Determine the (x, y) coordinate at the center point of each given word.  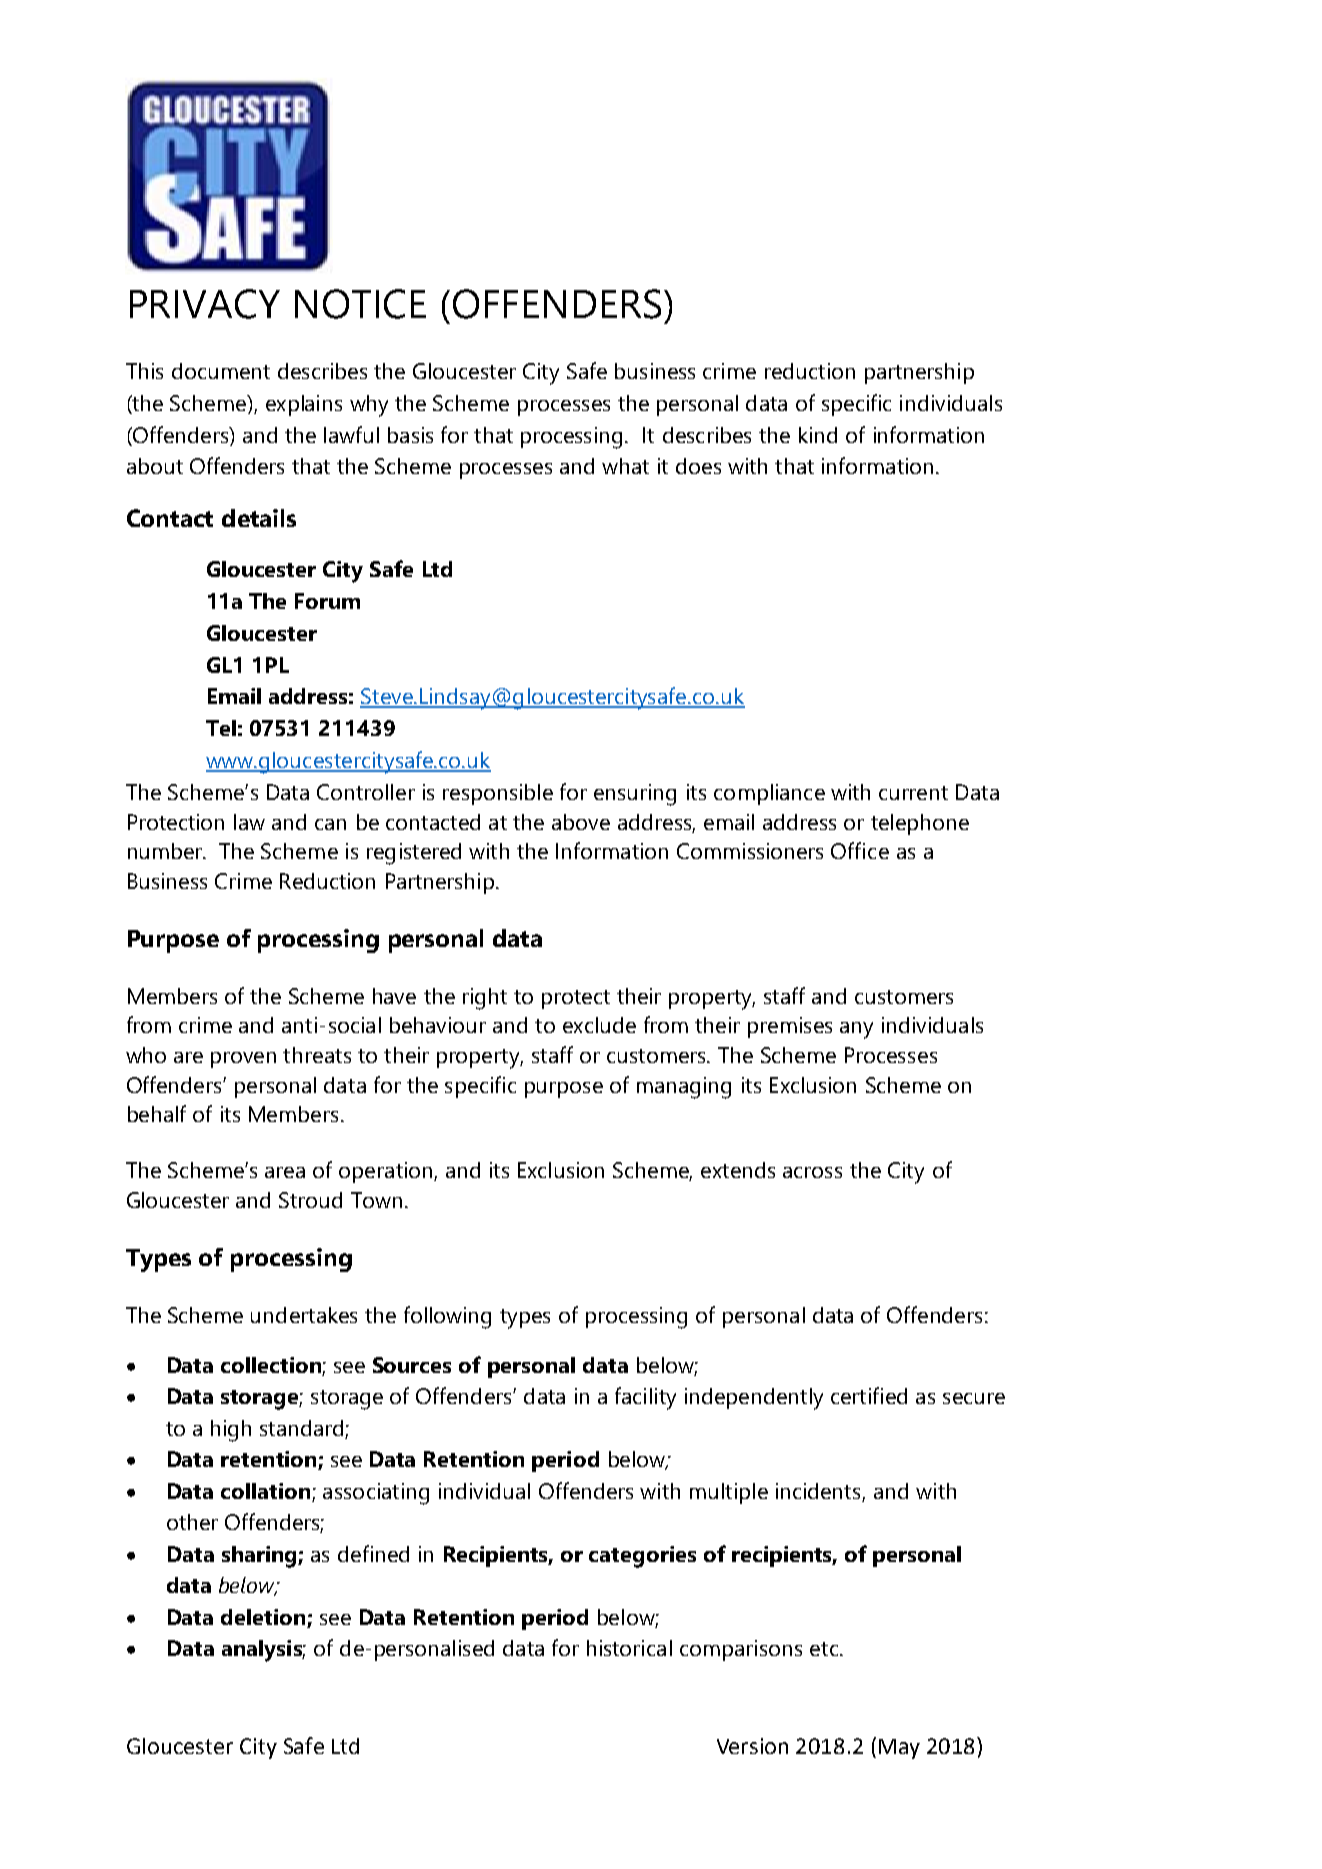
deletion (263, 1617)
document (221, 371)
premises (790, 1027)
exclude (599, 1025)
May (899, 1749)
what (625, 466)
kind (818, 435)
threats (317, 1055)
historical (629, 1648)
